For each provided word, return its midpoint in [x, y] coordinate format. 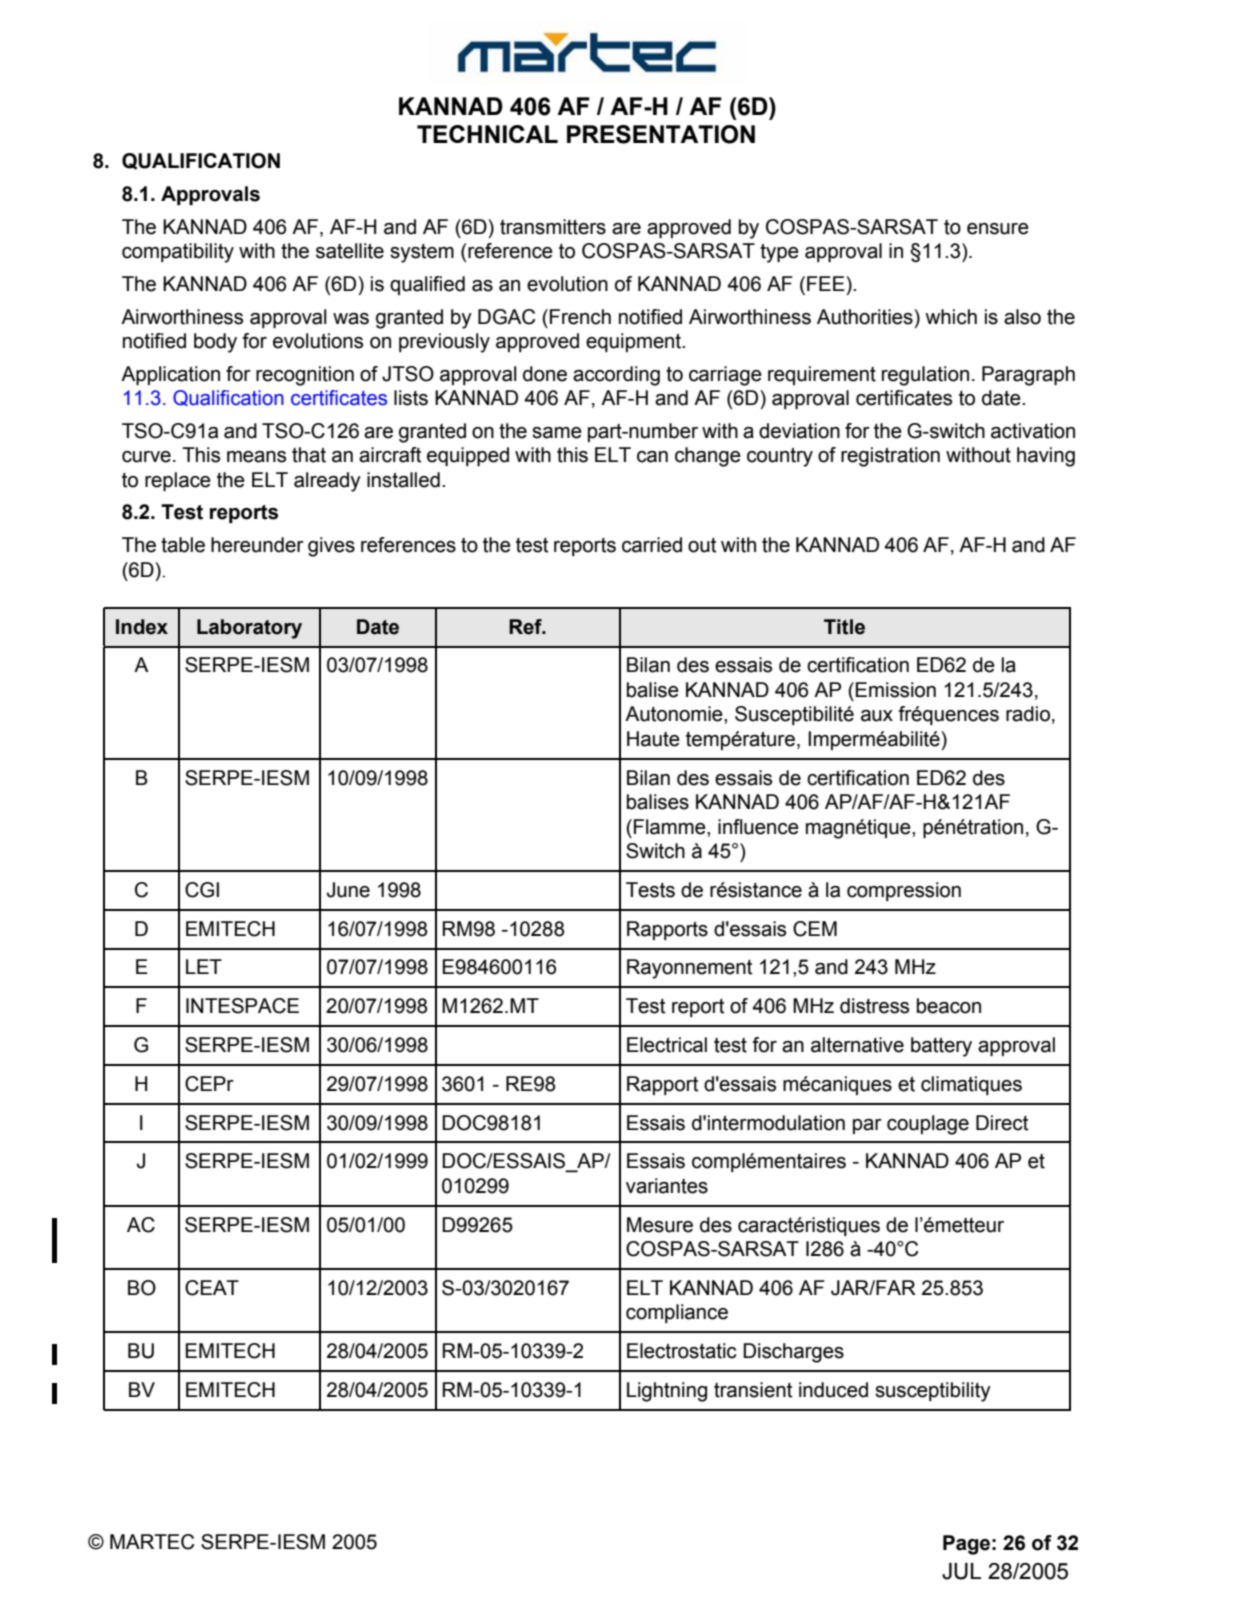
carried [652, 545]
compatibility [178, 253]
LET [204, 966]
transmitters [553, 227]
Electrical [667, 1045]
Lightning [667, 1392]
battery [941, 1047]
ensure [998, 229]
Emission [896, 690]
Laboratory [249, 629]
